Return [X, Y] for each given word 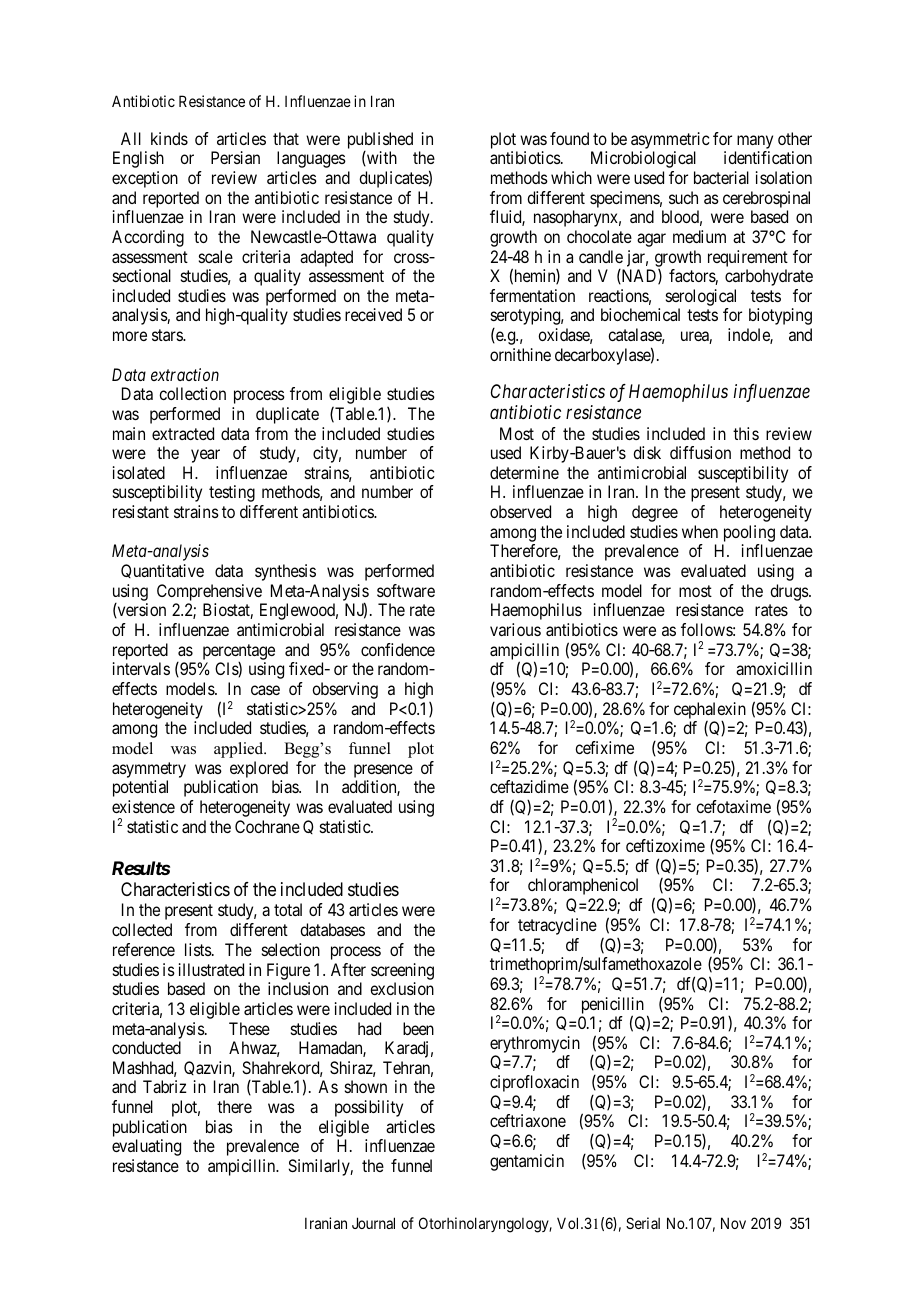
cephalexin [710, 710]
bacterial [721, 177]
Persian [235, 157]
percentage [239, 652]
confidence [398, 649]
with [381, 158]
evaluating [146, 1147]
